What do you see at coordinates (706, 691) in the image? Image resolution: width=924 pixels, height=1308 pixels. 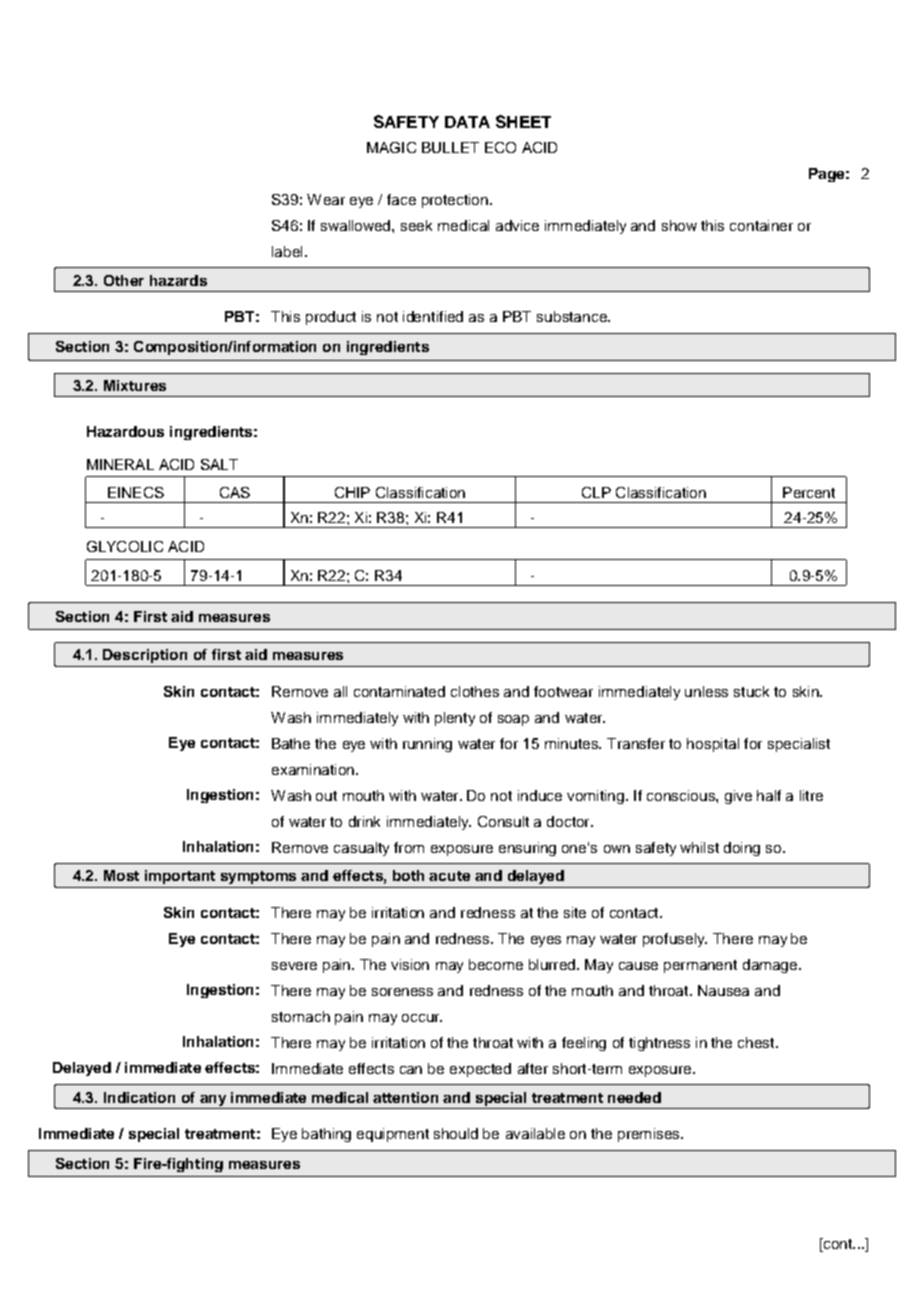 I see `unless` at bounding box center [706, 691].
